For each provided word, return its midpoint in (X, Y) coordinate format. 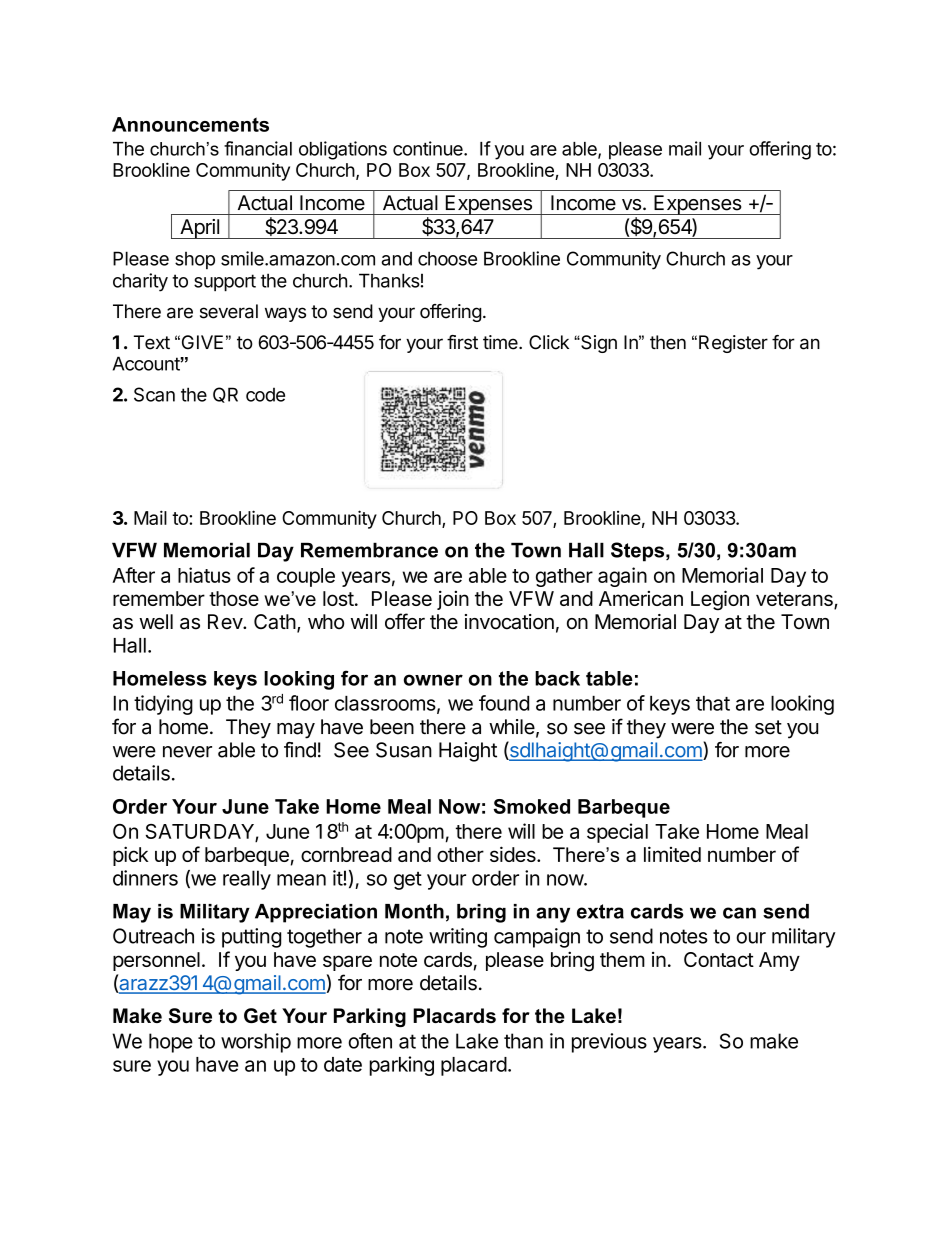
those (234, 598)
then (668, 342)
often (370, 1041)
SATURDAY (201, 833)
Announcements (190, 124)
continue (429, 148)
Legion (720, 600)
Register (733, 344)
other (460, 854)
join (453, 600)
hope (171, 1043)
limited (672, 854)
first (462, 342)
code (265, 395)
